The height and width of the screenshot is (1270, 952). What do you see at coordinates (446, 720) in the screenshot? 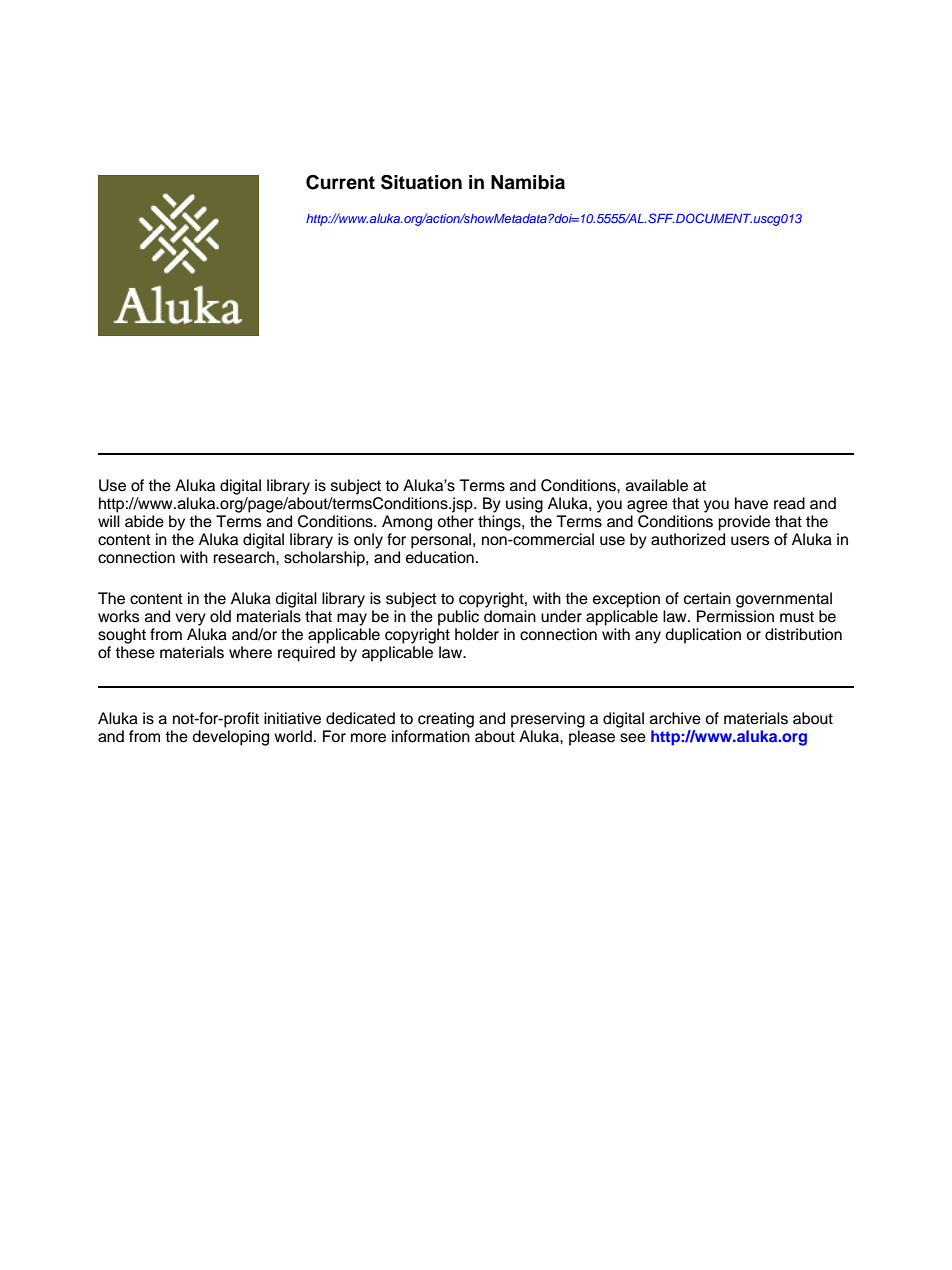
I see `creating` at bounding box center [446, 720].
